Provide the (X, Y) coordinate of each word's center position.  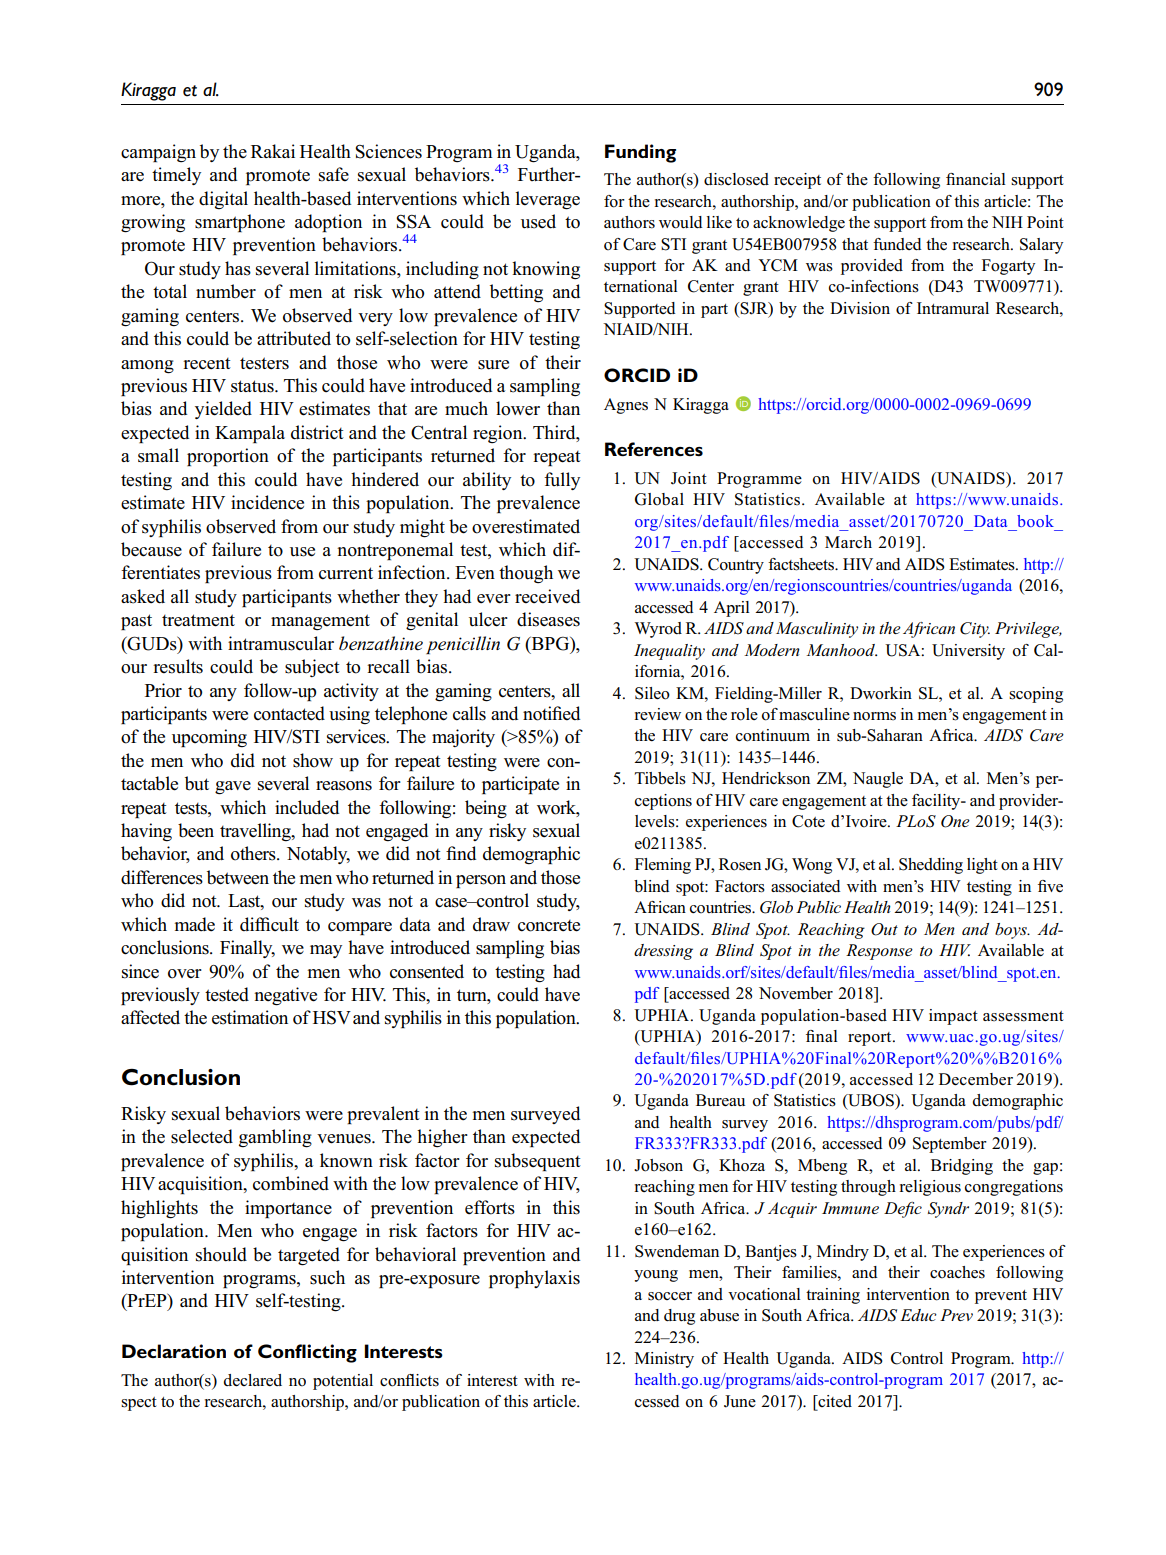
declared (253, 1380)
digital (223, 200)
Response (879, 952)
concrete (549, 926)
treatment (198, 620)
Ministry (664, 1360)
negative (285, 996)
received (547, 596)
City (975, 630)
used (538, 221)
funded (897, 244)
